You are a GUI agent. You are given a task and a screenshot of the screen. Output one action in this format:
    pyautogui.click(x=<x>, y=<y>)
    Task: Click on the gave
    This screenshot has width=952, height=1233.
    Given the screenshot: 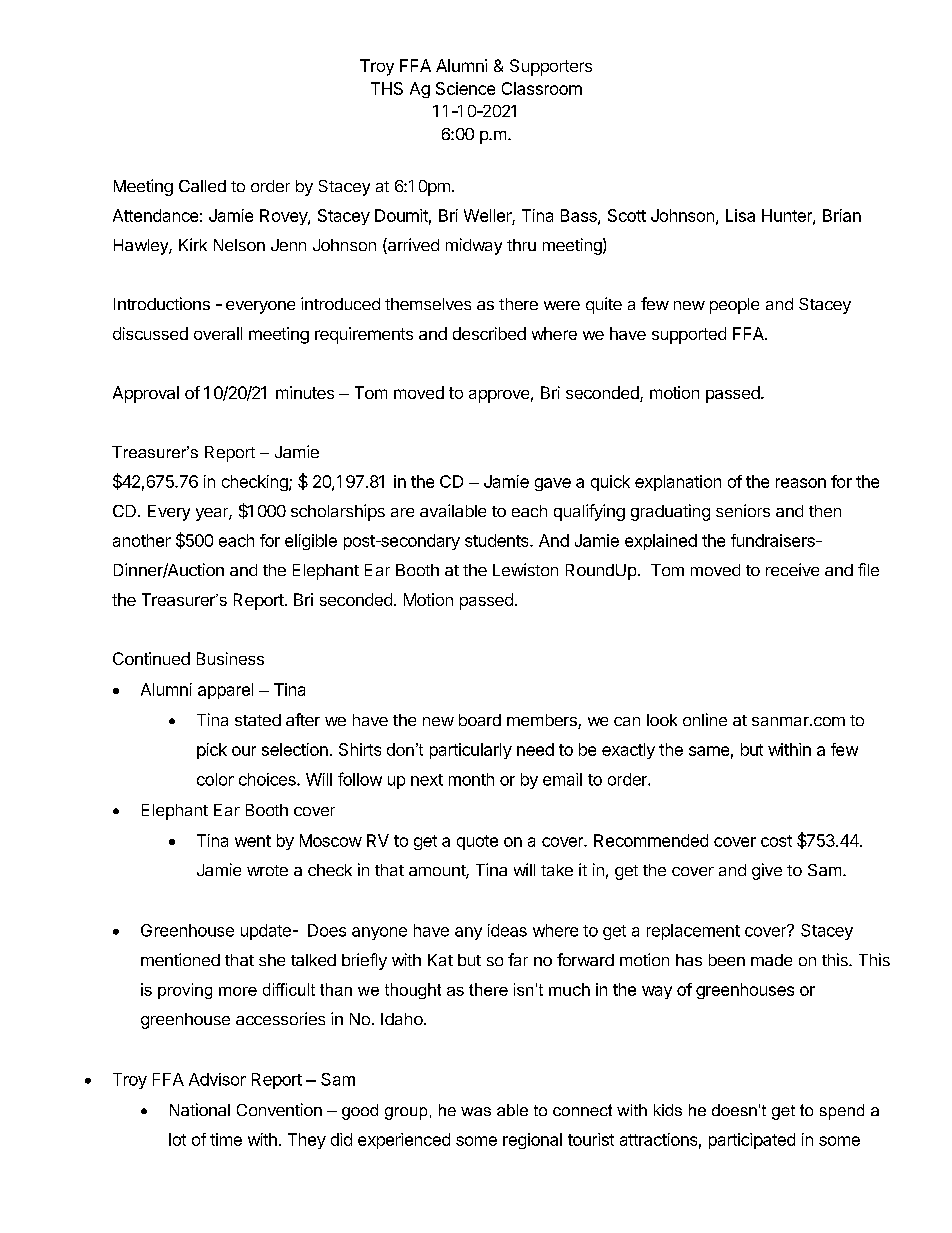 What is the action you would take?
    pyautogui.click(x=553, y=484)
